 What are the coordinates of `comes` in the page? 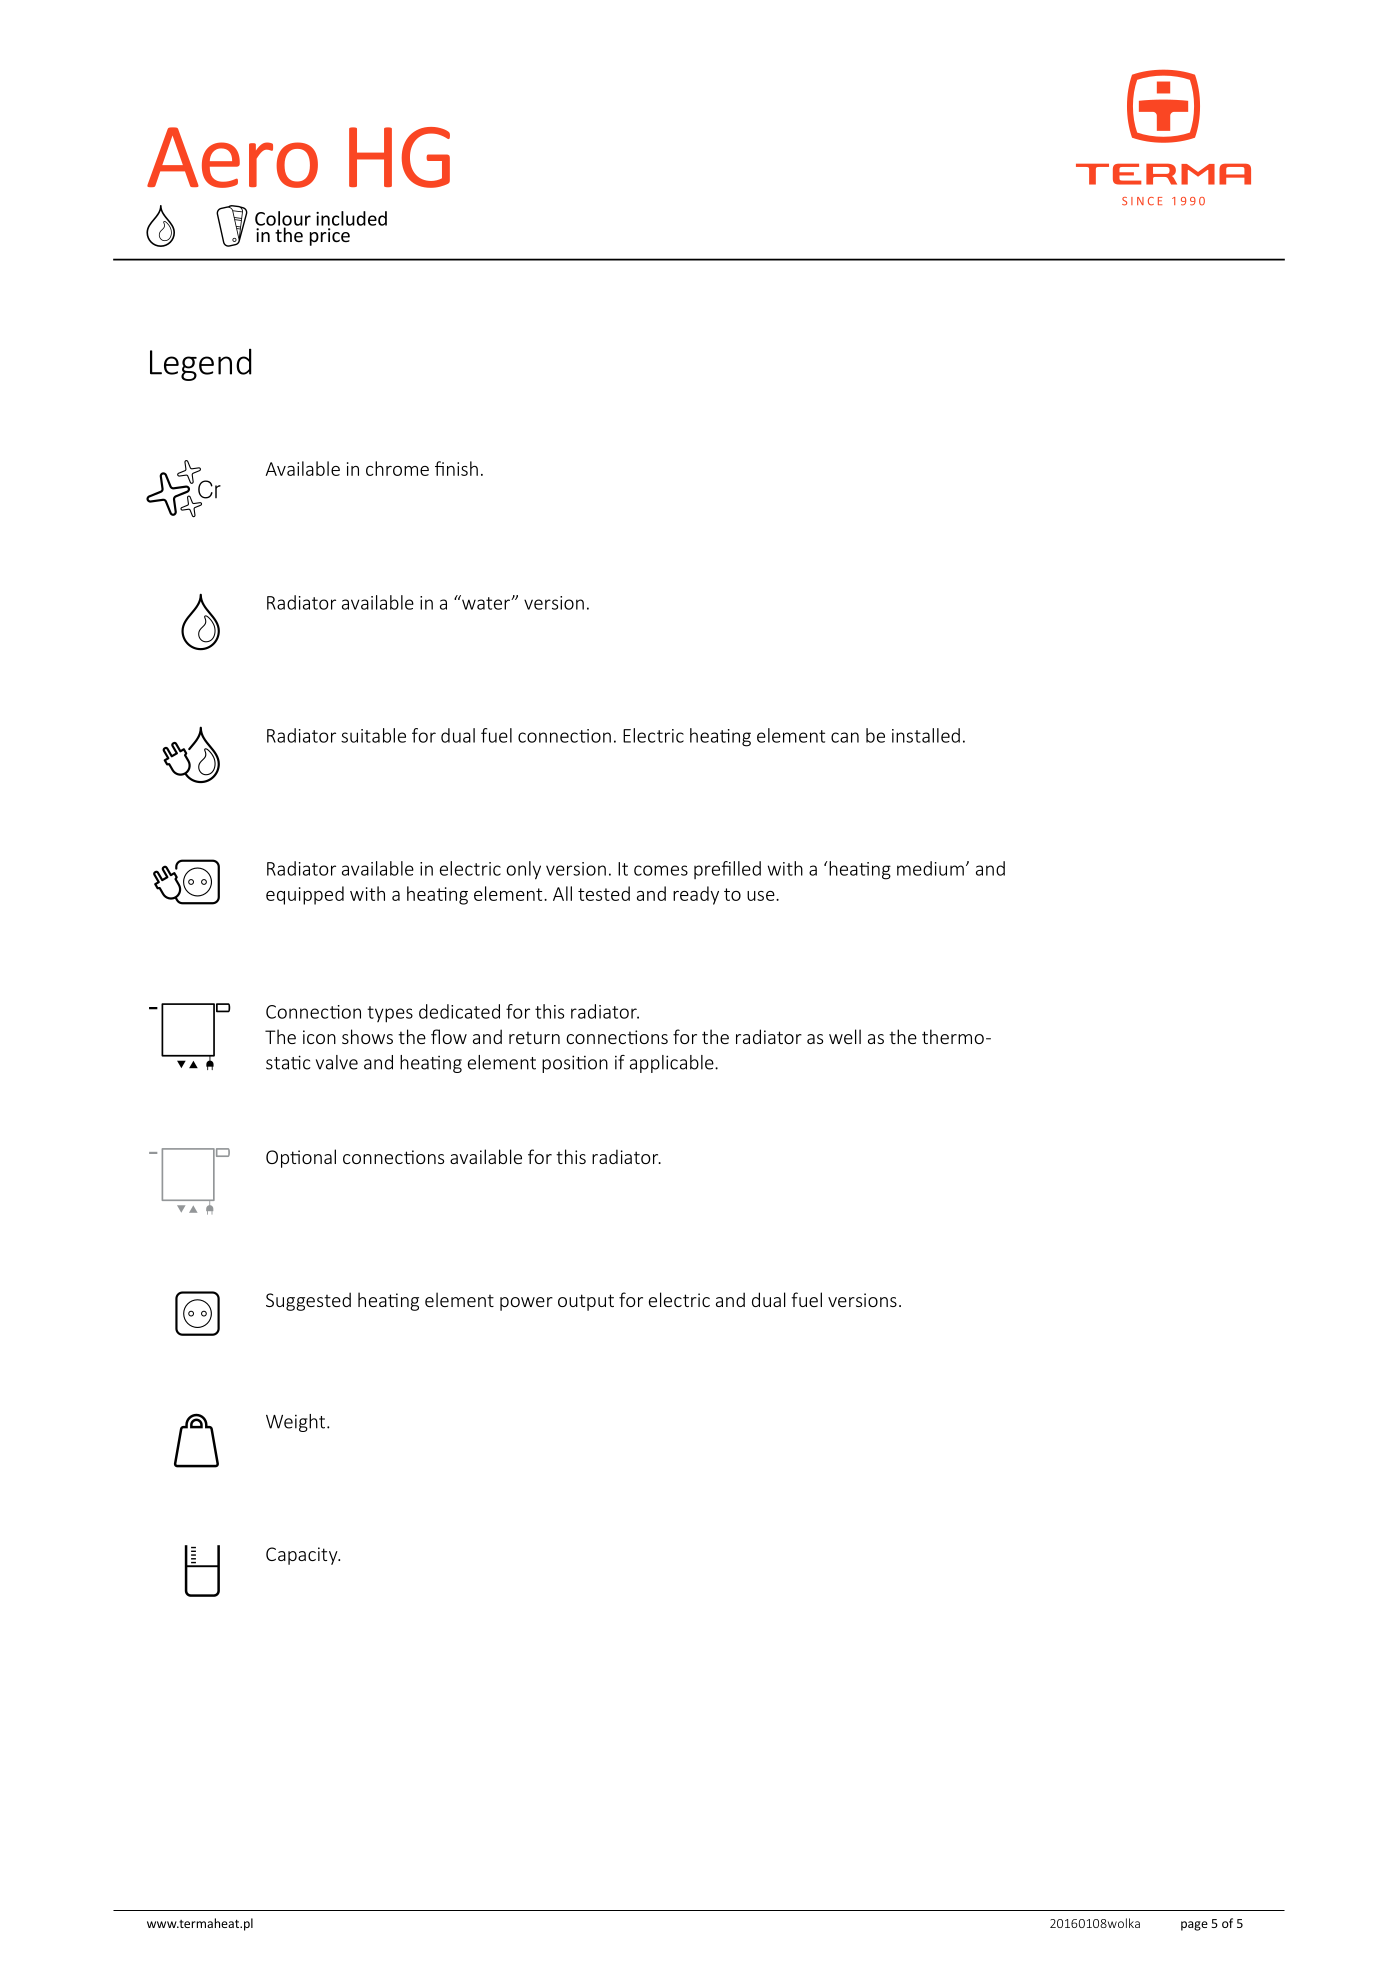 It's located at (661, 870).
